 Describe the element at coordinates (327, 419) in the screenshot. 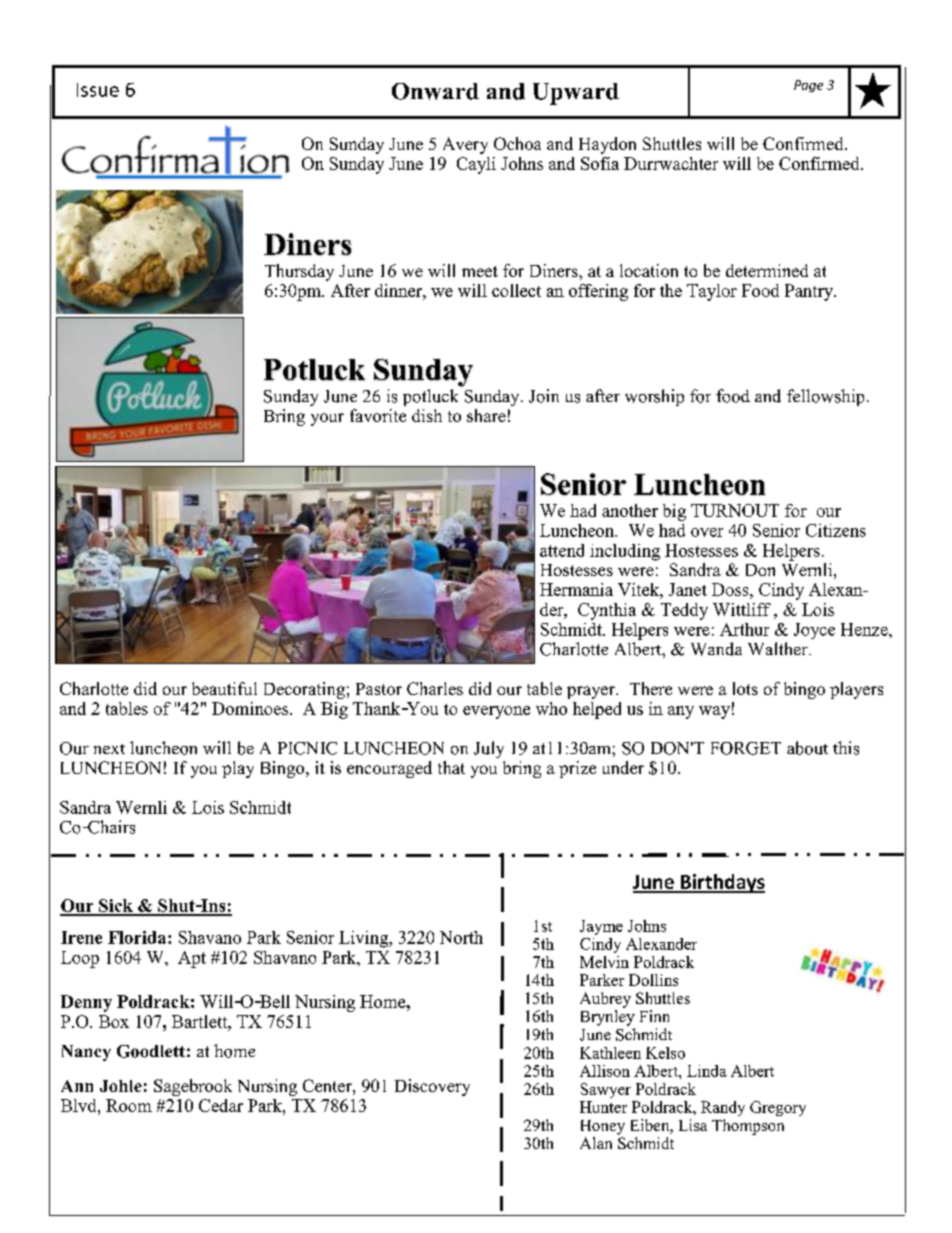

I see `your` at that location.
